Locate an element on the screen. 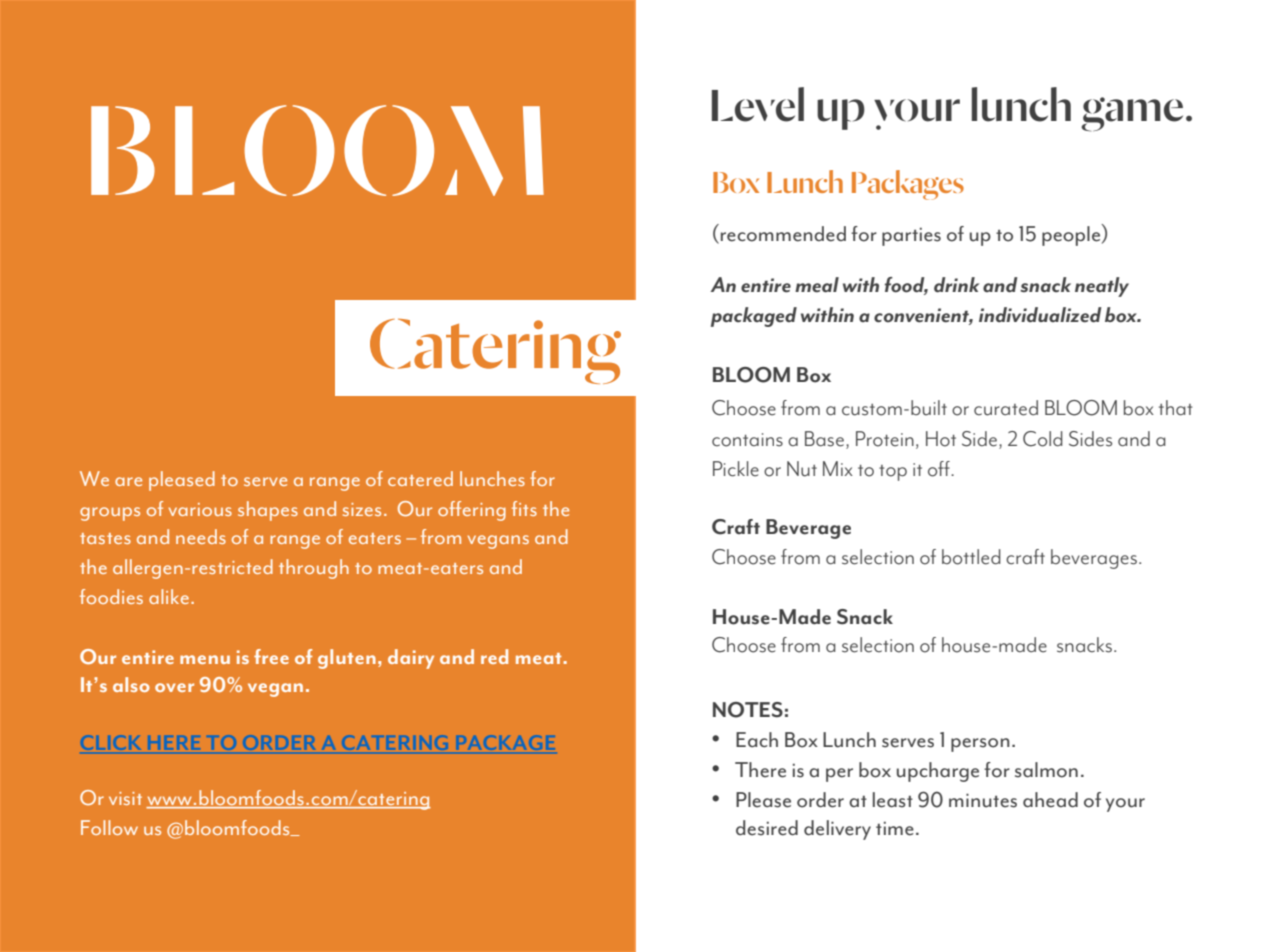 The height and width of the screenshot is (952, 1270). contains is located at coordinates (747, 440).
